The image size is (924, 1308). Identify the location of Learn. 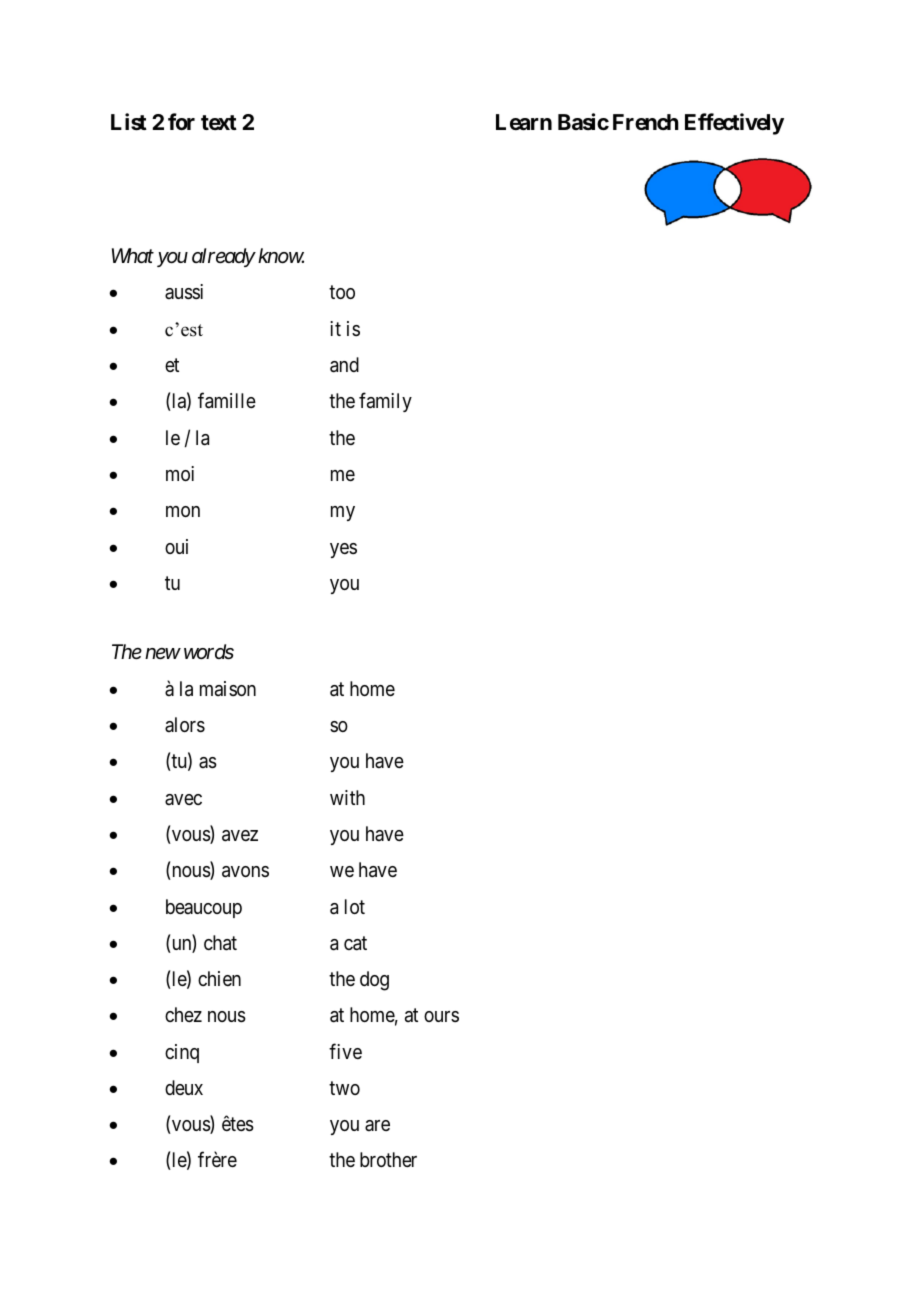
(524, 122).
